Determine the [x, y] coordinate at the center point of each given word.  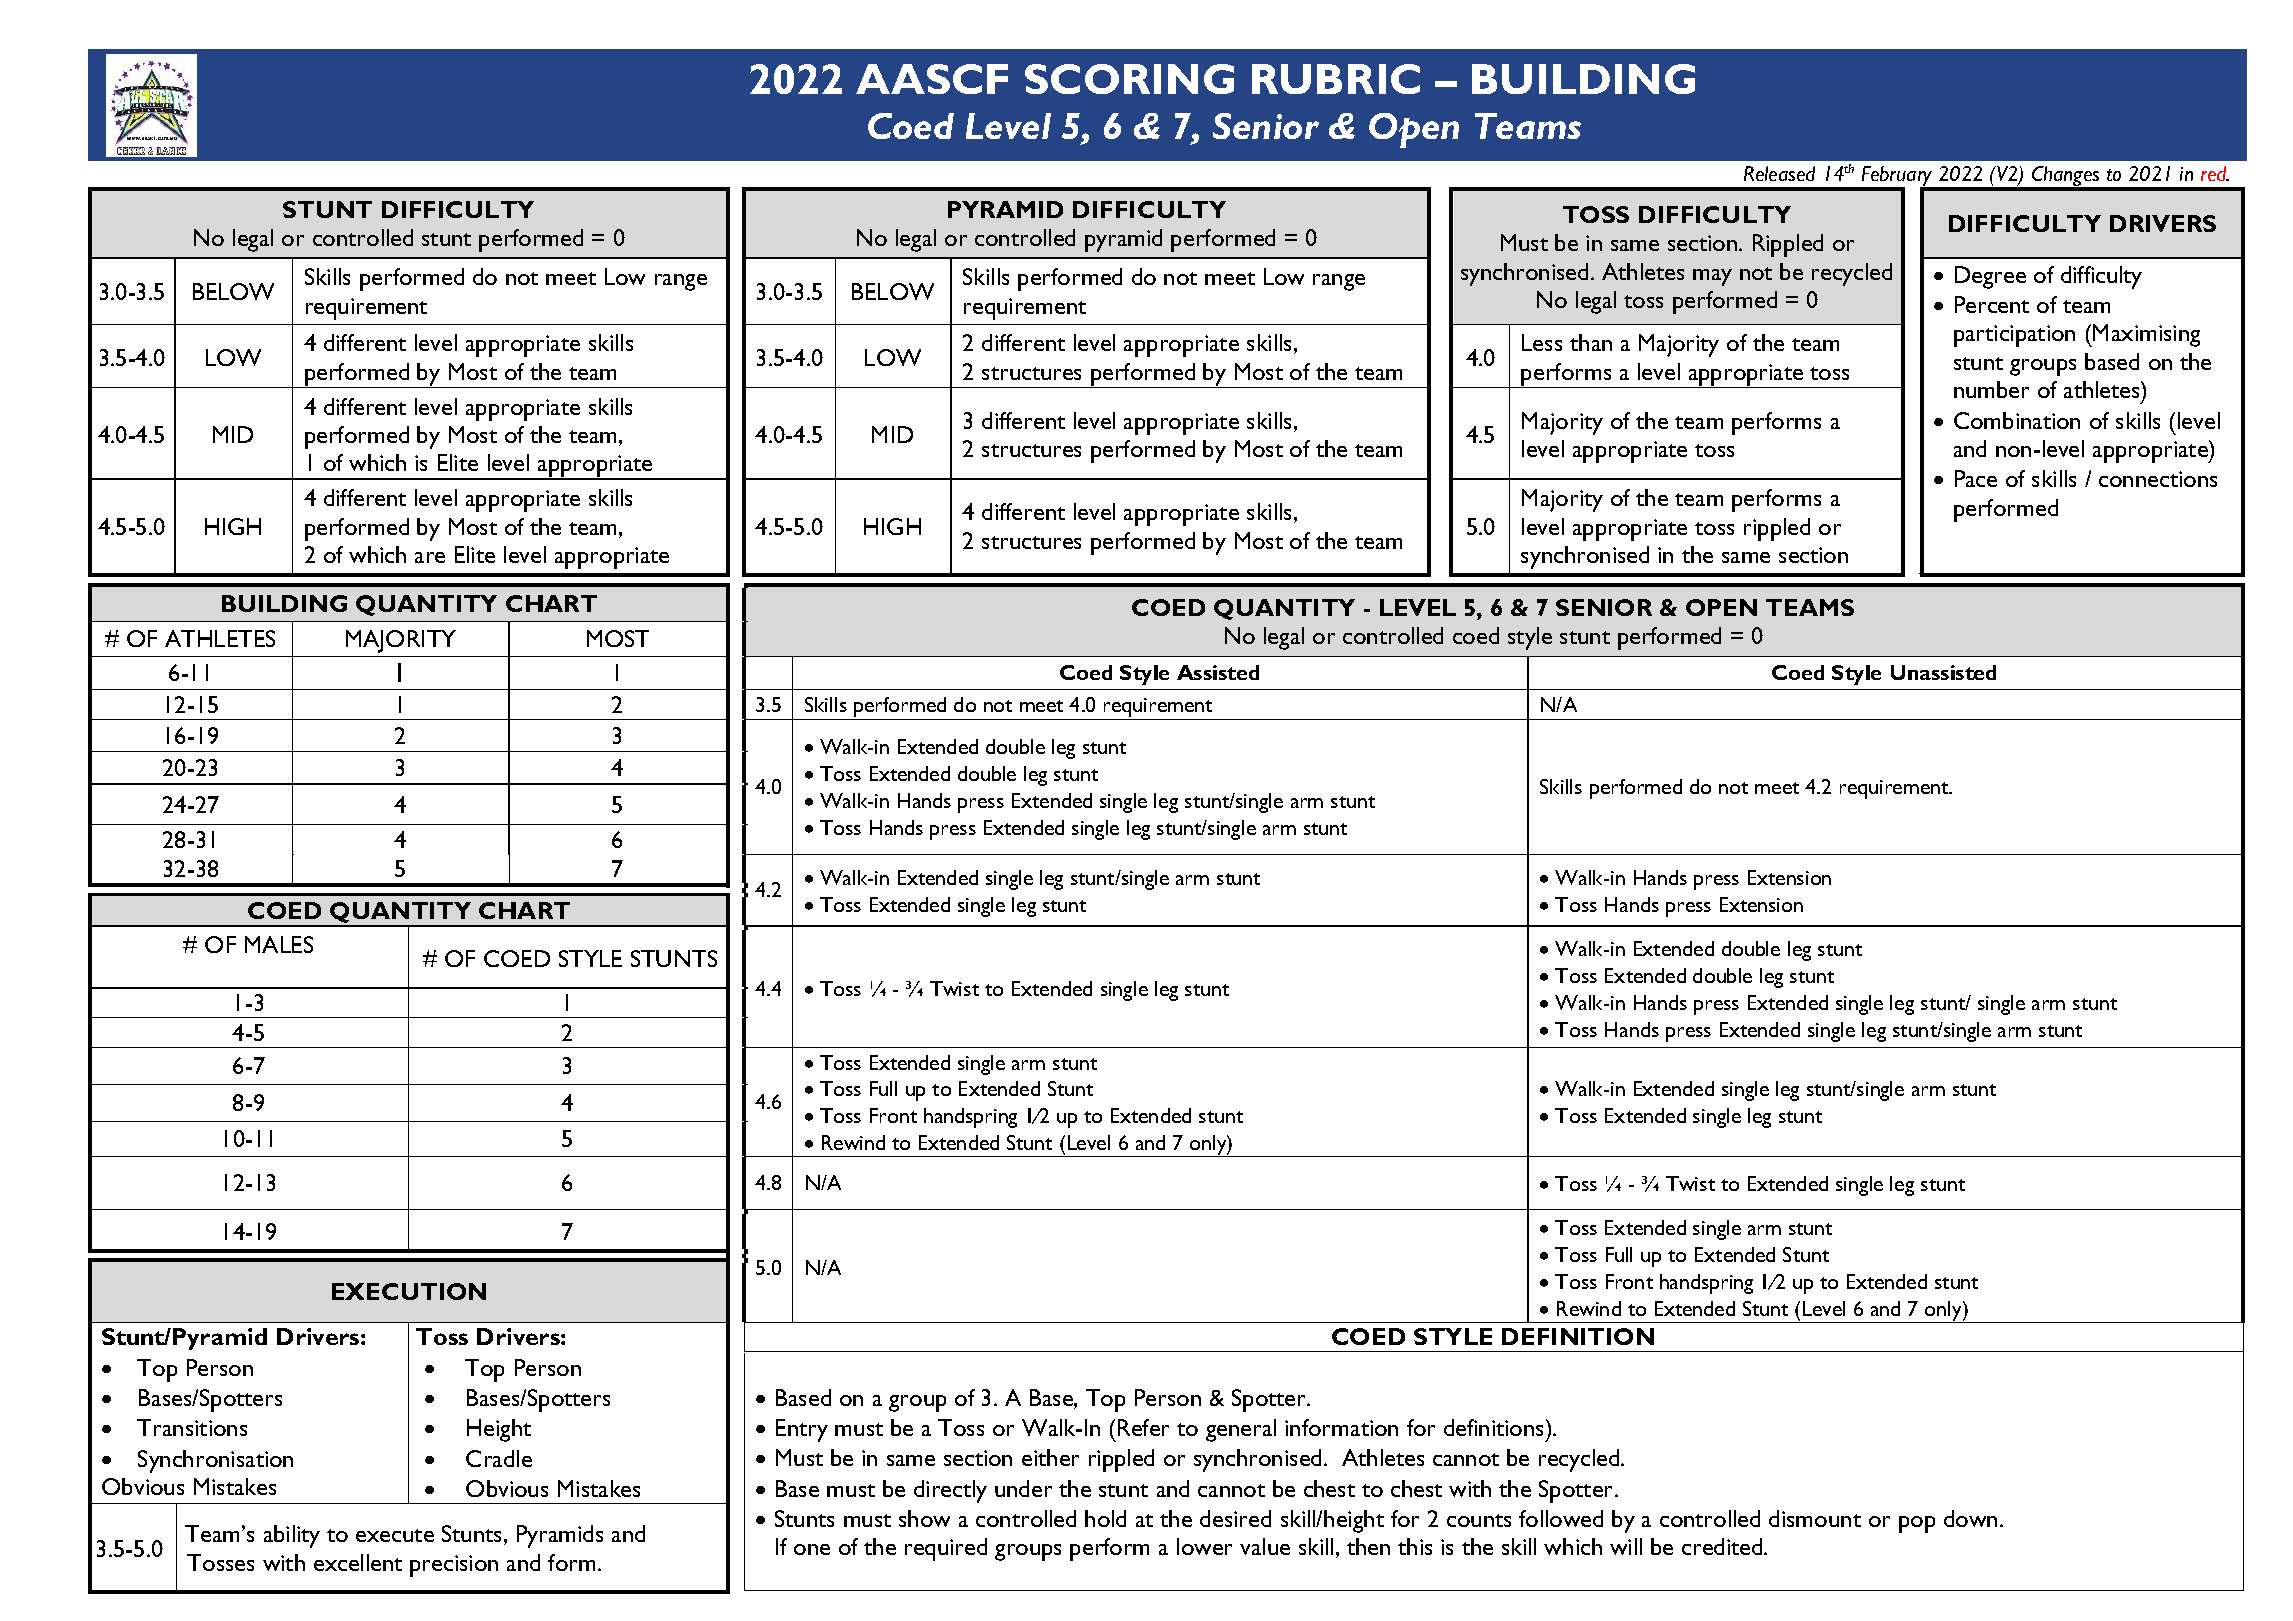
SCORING [1129, 79]
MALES [279, 944]
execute [395, 1535]
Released [1779, 173]
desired [1235, 1518]
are [430, 557]
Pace [1976, 478]
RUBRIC [1336, 79]
